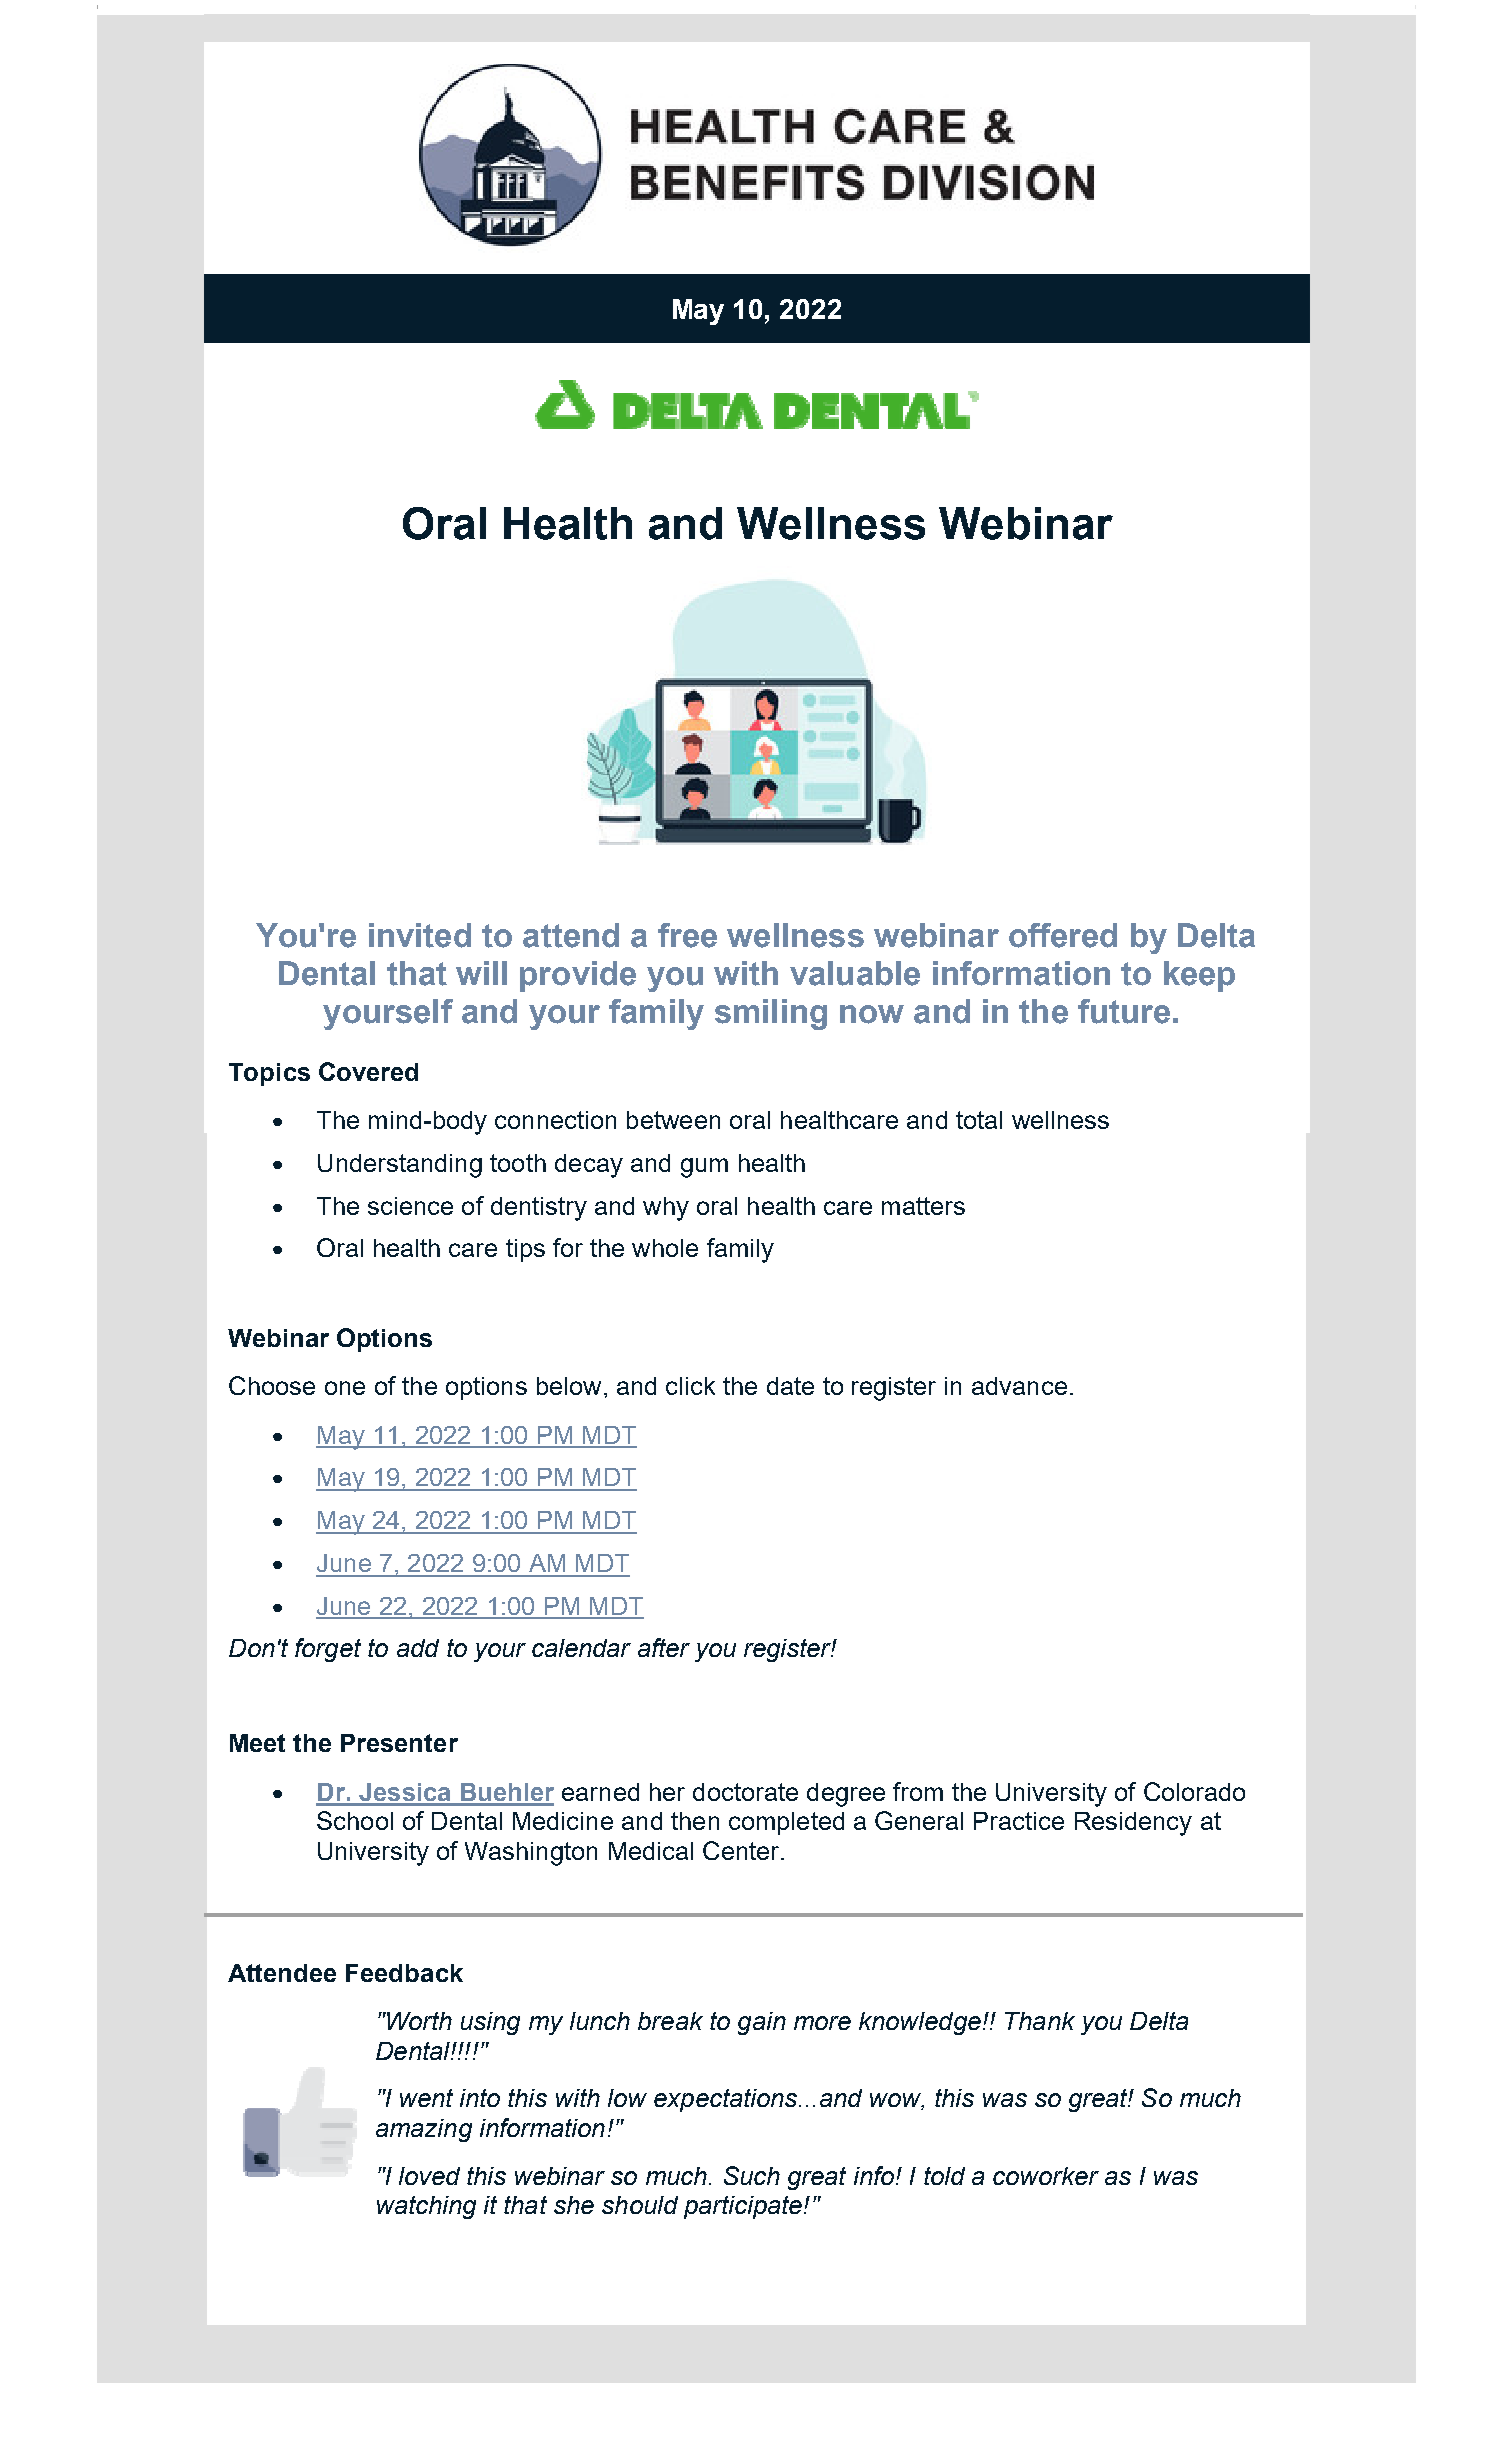 The image size is (1494, 2460). Describe the element at coordinates (1019, 1386) in the document. I see `advance` at that location.
